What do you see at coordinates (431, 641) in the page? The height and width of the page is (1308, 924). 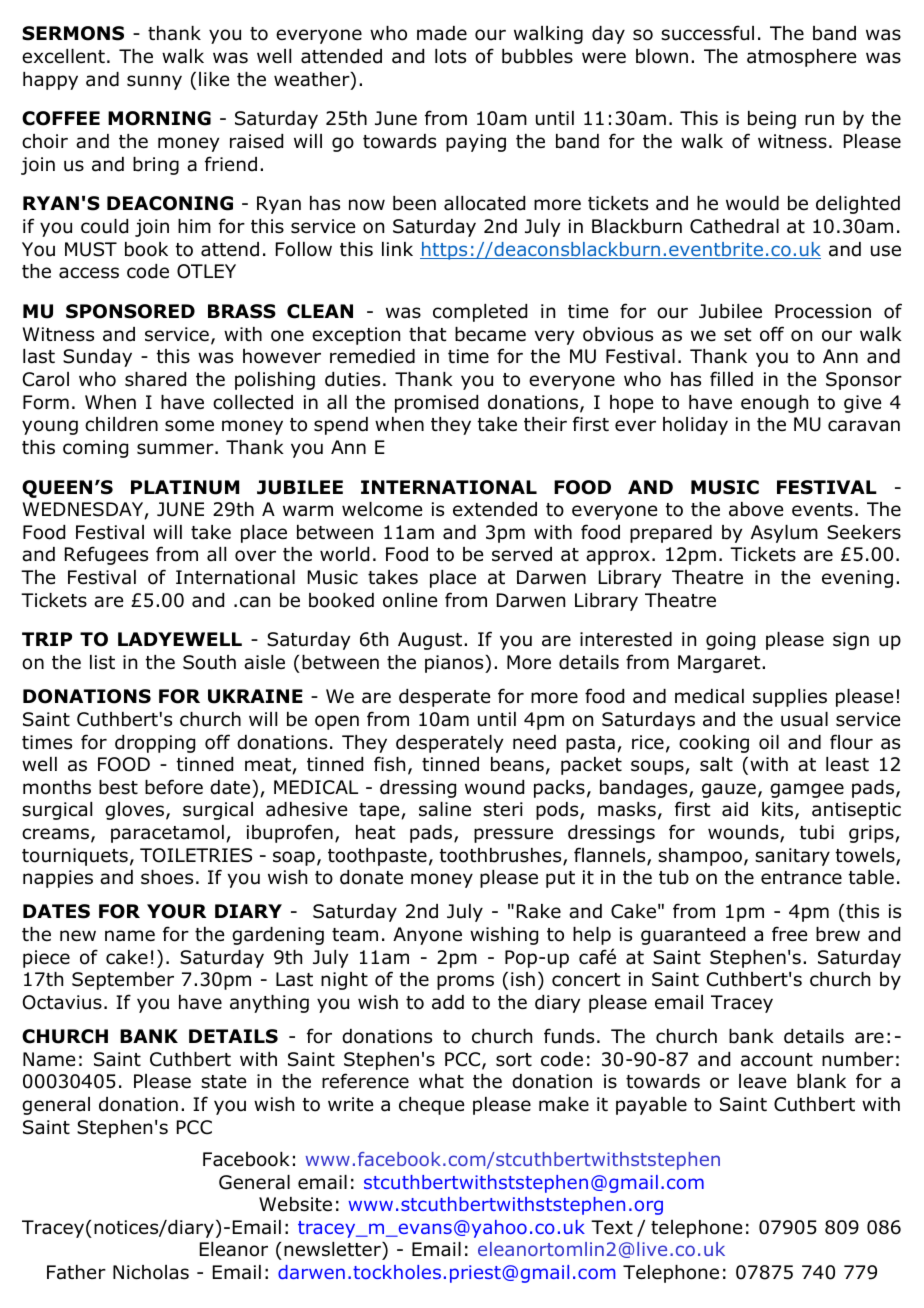 I see `August` at bounding box center [431, 641].
